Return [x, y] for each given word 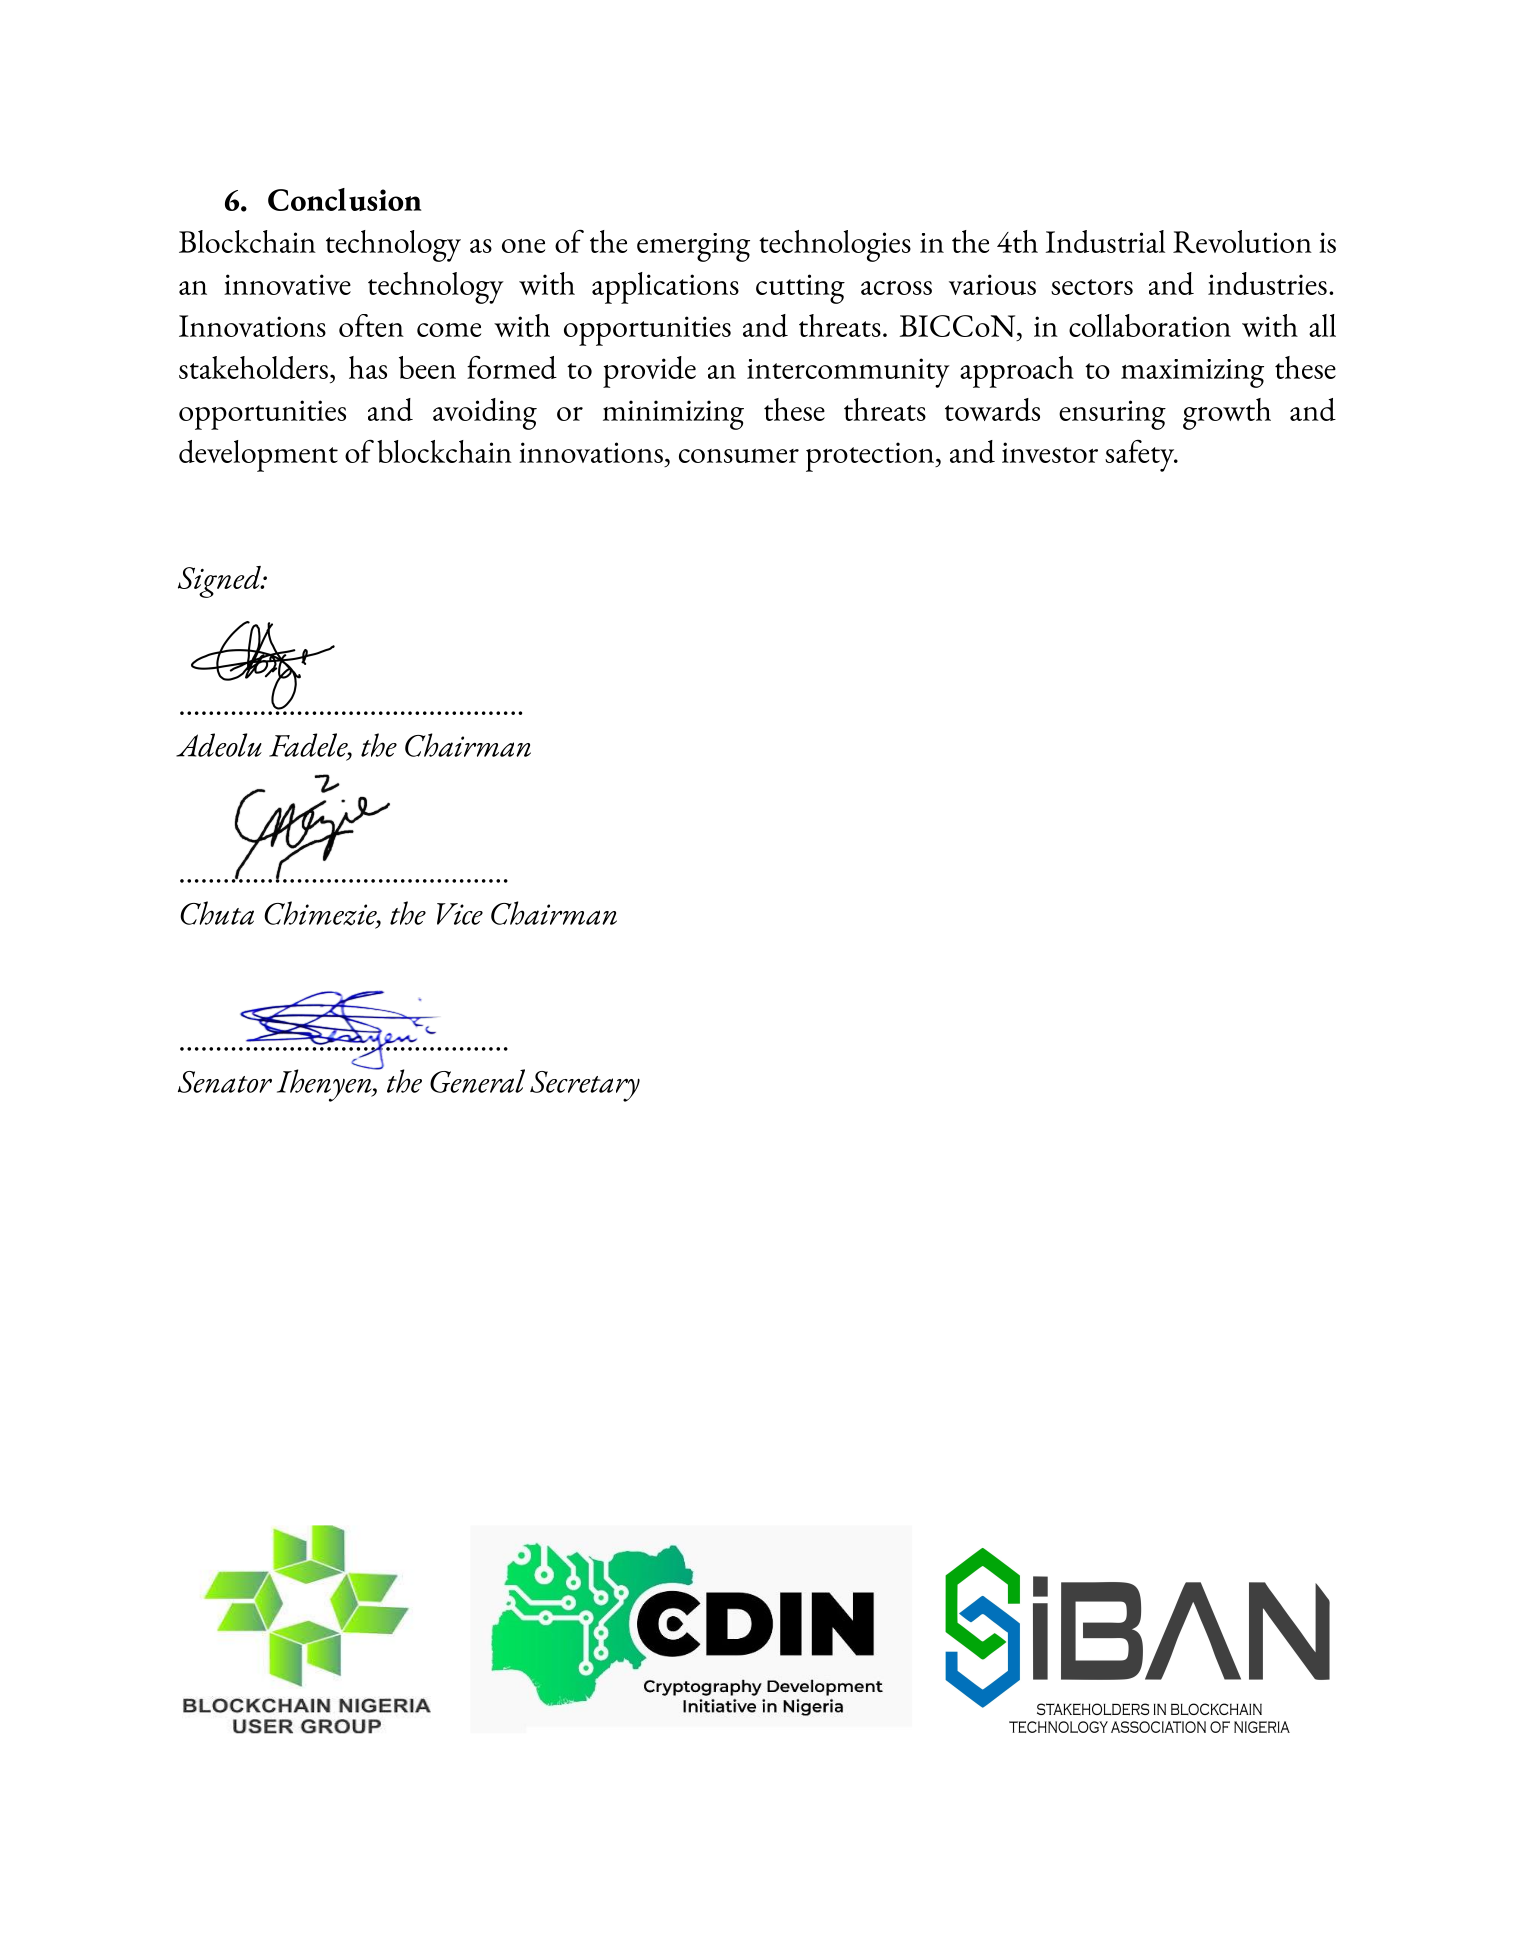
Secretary [585, 1086]
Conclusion [345, 199]
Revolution [1242, 241]
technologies [835, 246]
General [477, 1081]
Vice [460, 914]
